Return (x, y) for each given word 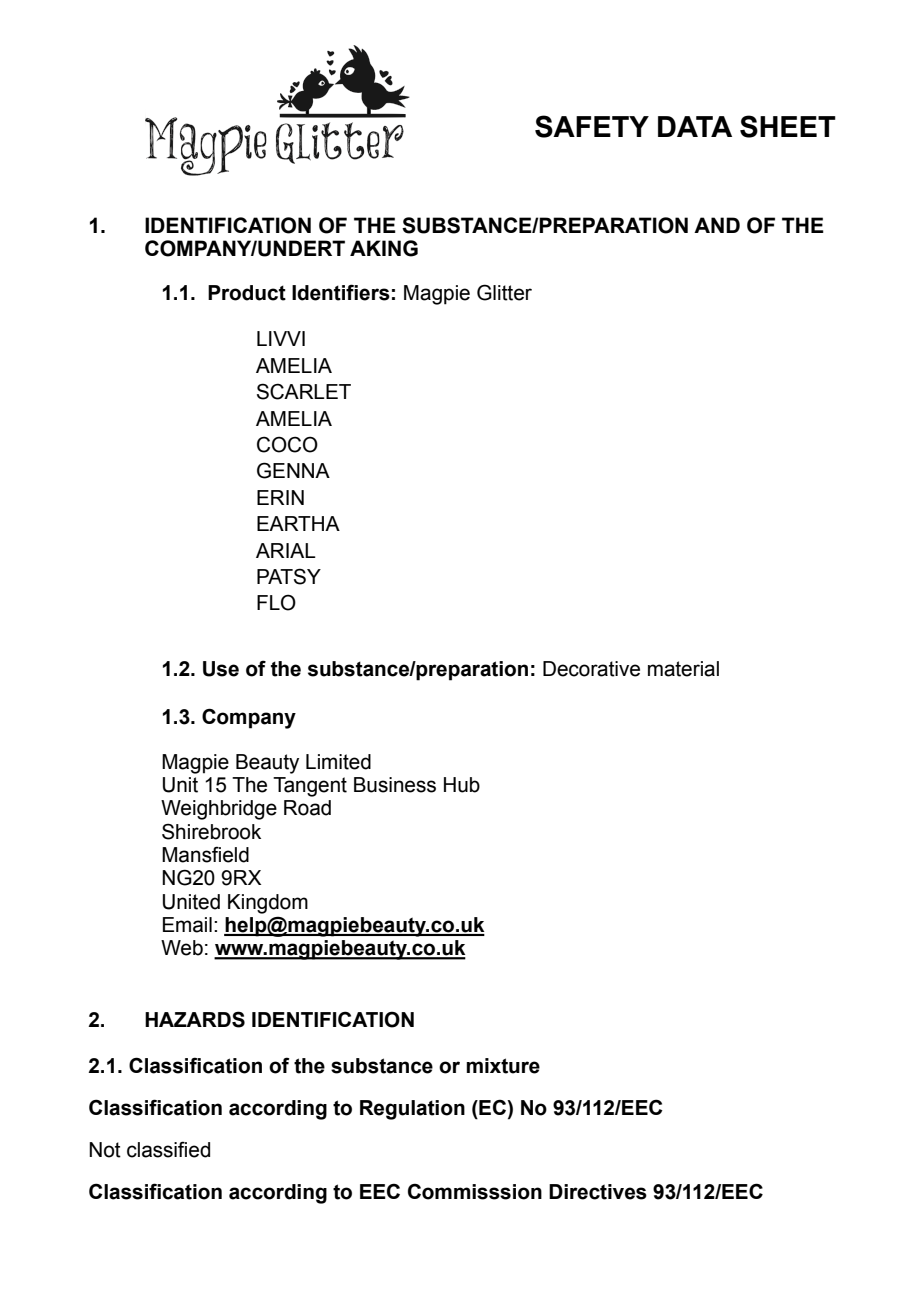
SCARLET (304, 391)
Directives (598, 1192)
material (683, 669)
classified (168, 1149)
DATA (695, 126)
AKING (384, 248)
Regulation (412, 1110)
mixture (503, 1066)
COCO (287, 444)
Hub (462, 785)
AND (717, 225)
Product (247, 293)
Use (221, 669)
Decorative (591, 669)
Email (187, 925)
